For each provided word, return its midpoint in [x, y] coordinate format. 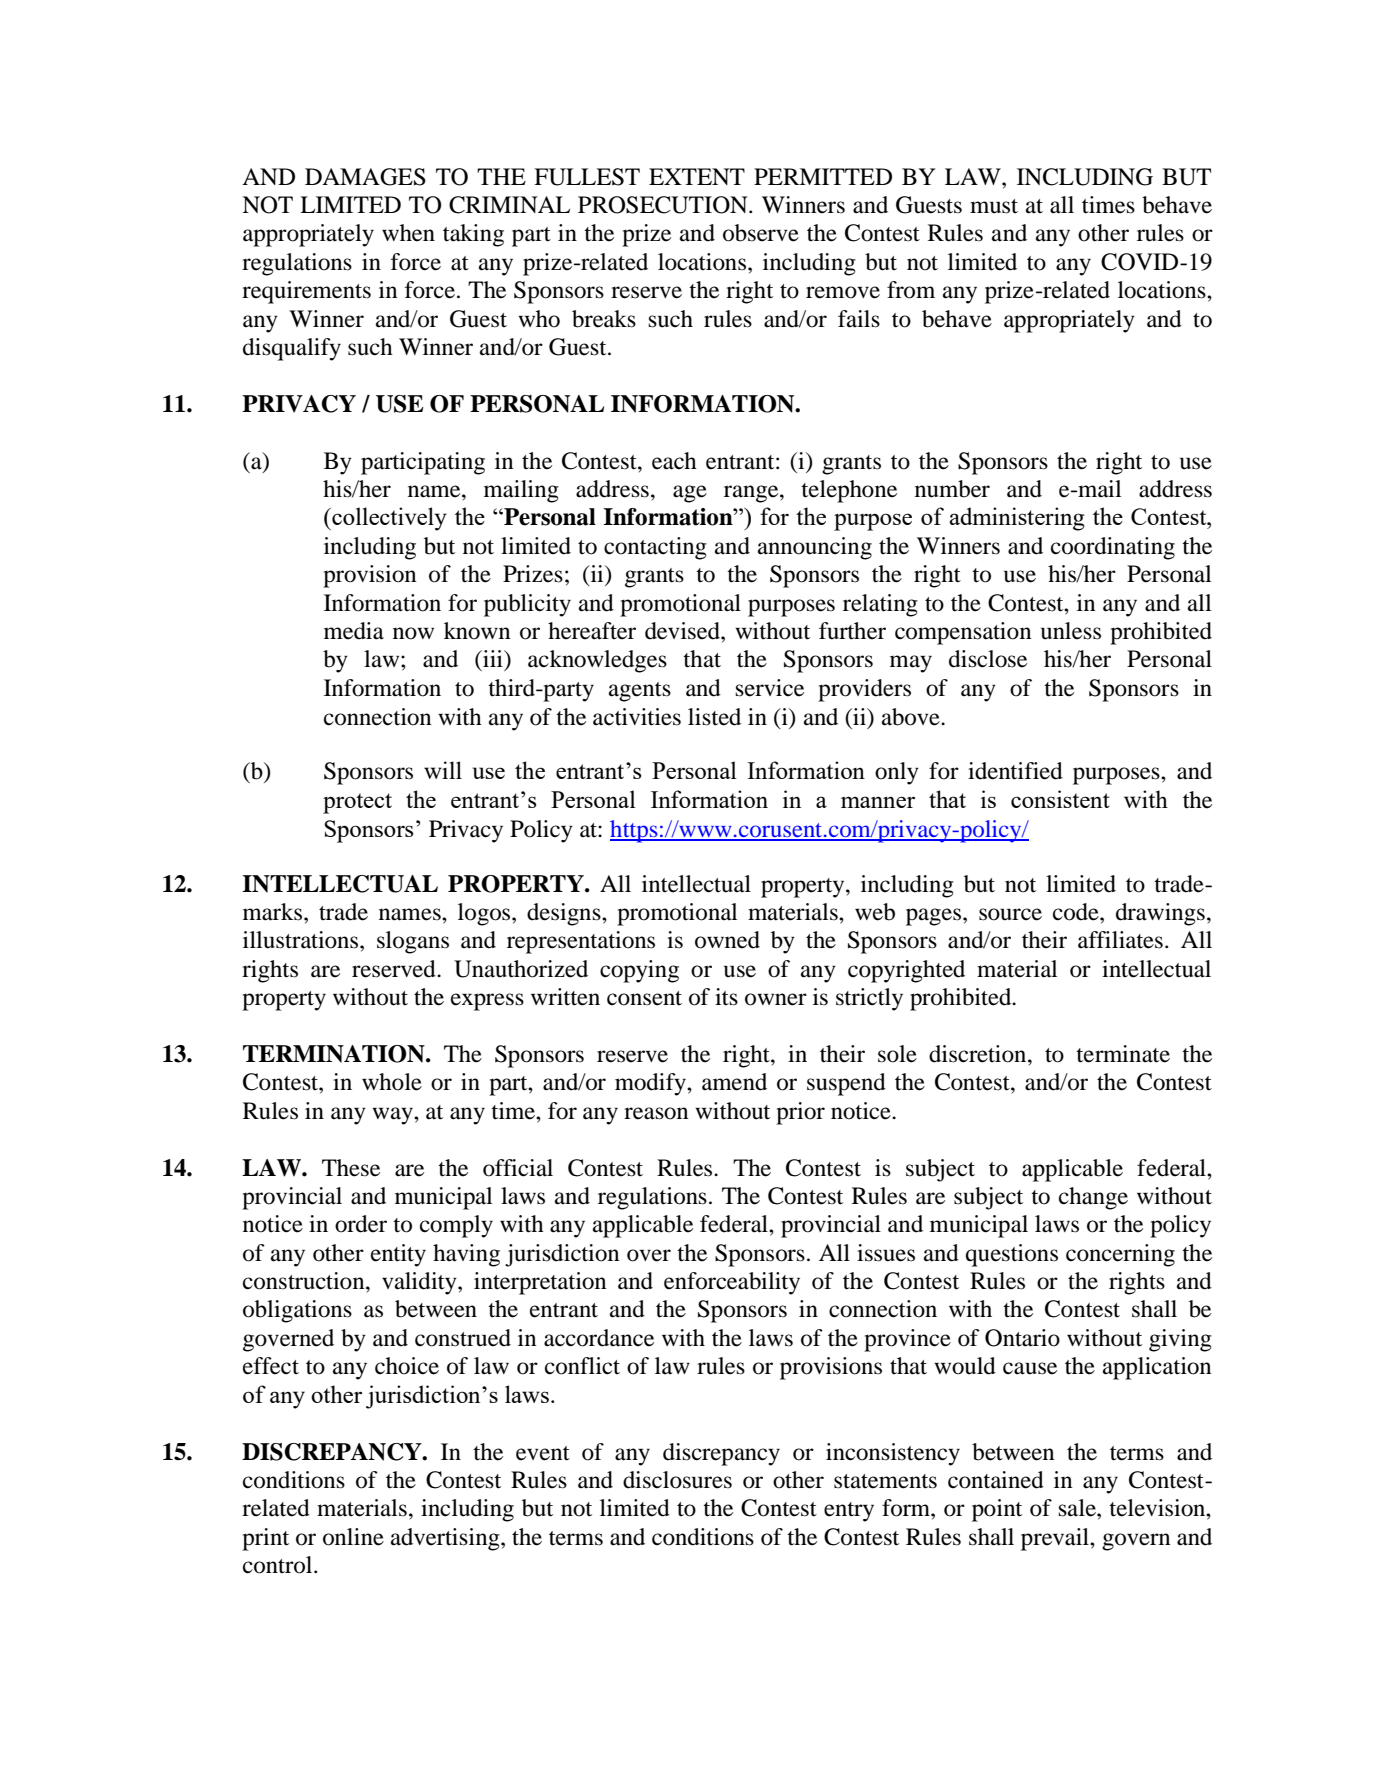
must [994, 206]
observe [761, 233]
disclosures [677, 1480]
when [408, 233]
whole [392, 1082]
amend [734, 1082]
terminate [1123, 1054]
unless [1071, 631]
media [354, 631]
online [353, 1537]
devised [683, 631]
